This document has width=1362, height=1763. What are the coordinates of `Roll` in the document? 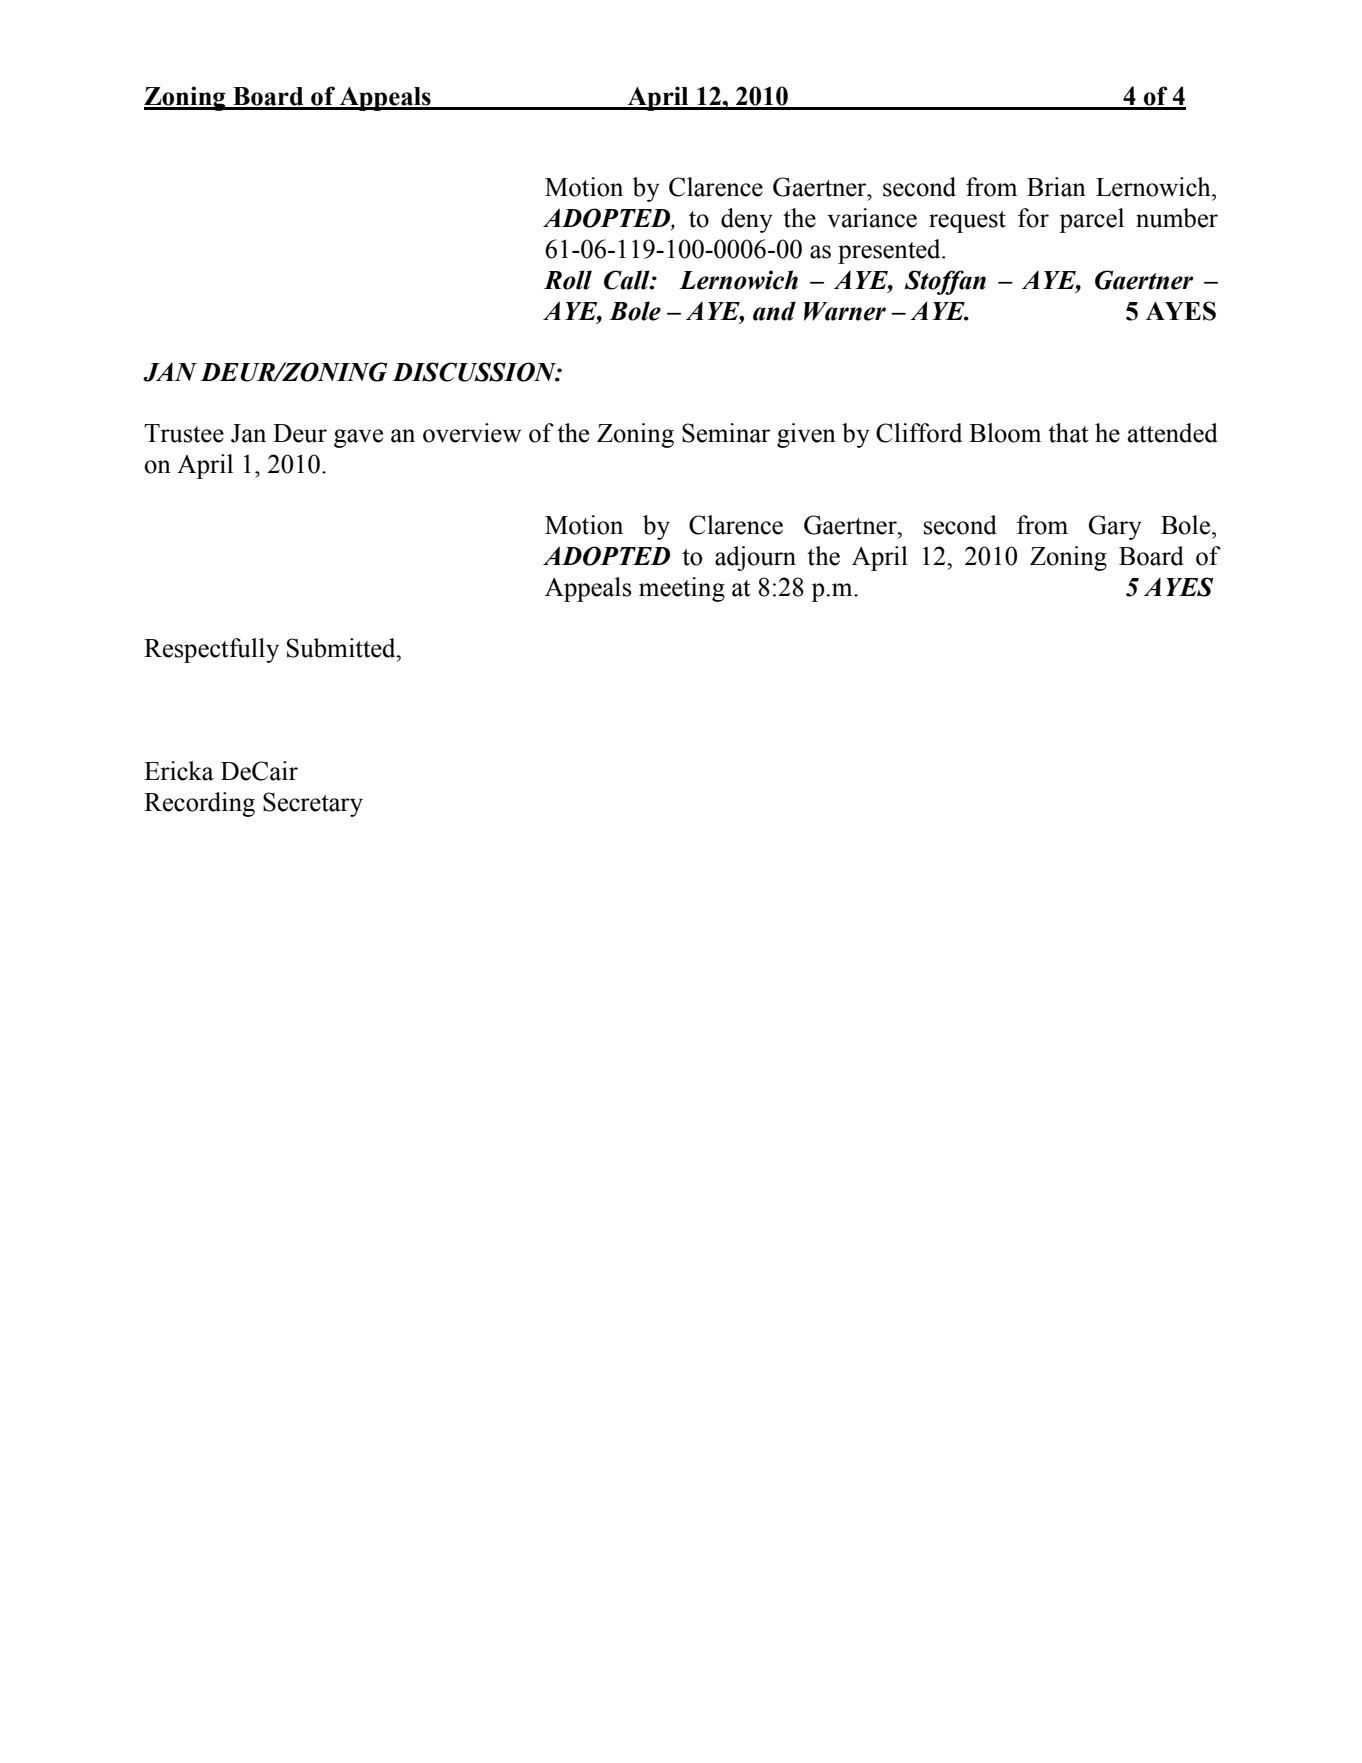 It's located at (568, 280).
